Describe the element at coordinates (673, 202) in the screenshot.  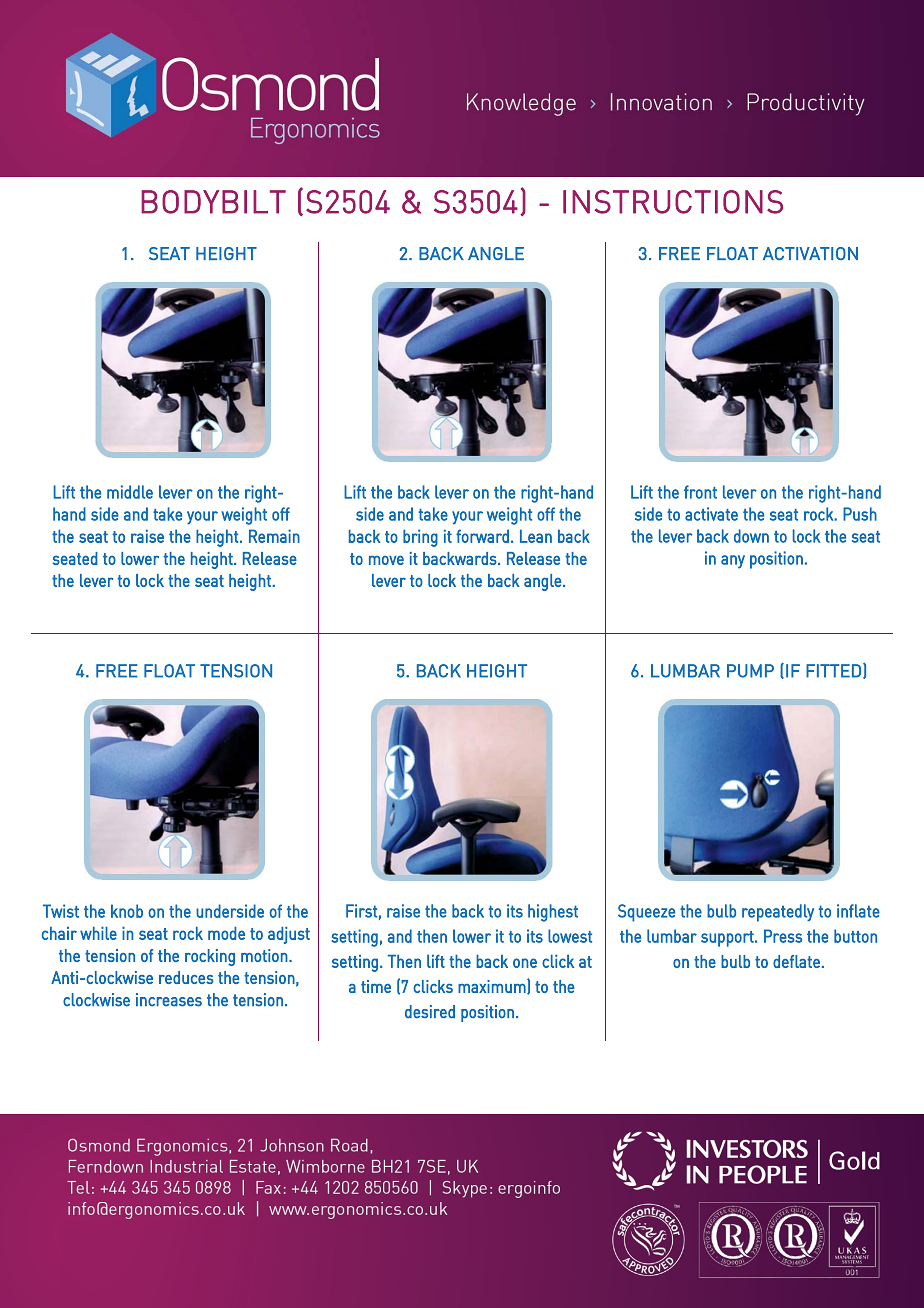
I see `INSTRUCTIONS` at that location.
